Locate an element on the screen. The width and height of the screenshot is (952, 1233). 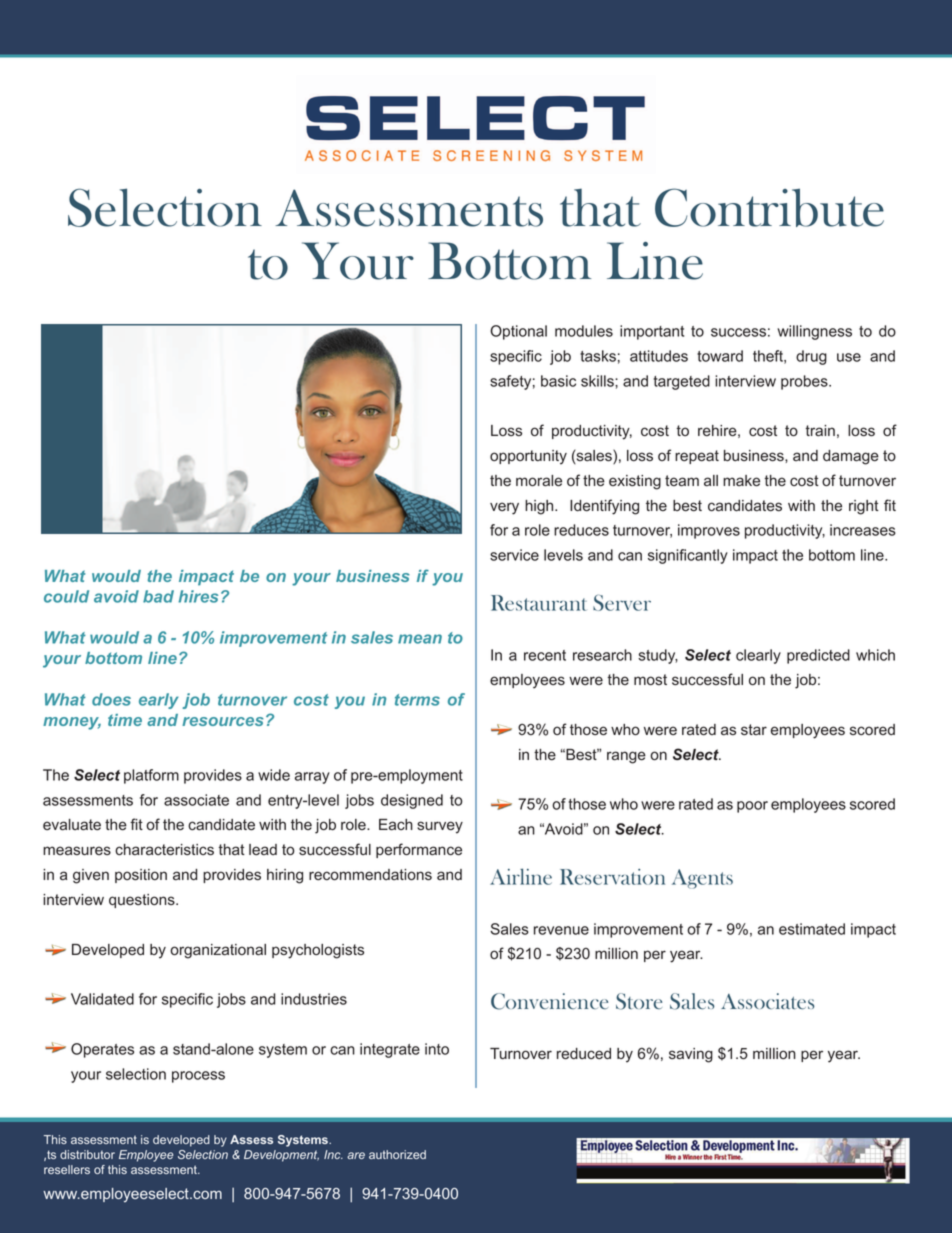
improves is located at coordinates (709, 531).
